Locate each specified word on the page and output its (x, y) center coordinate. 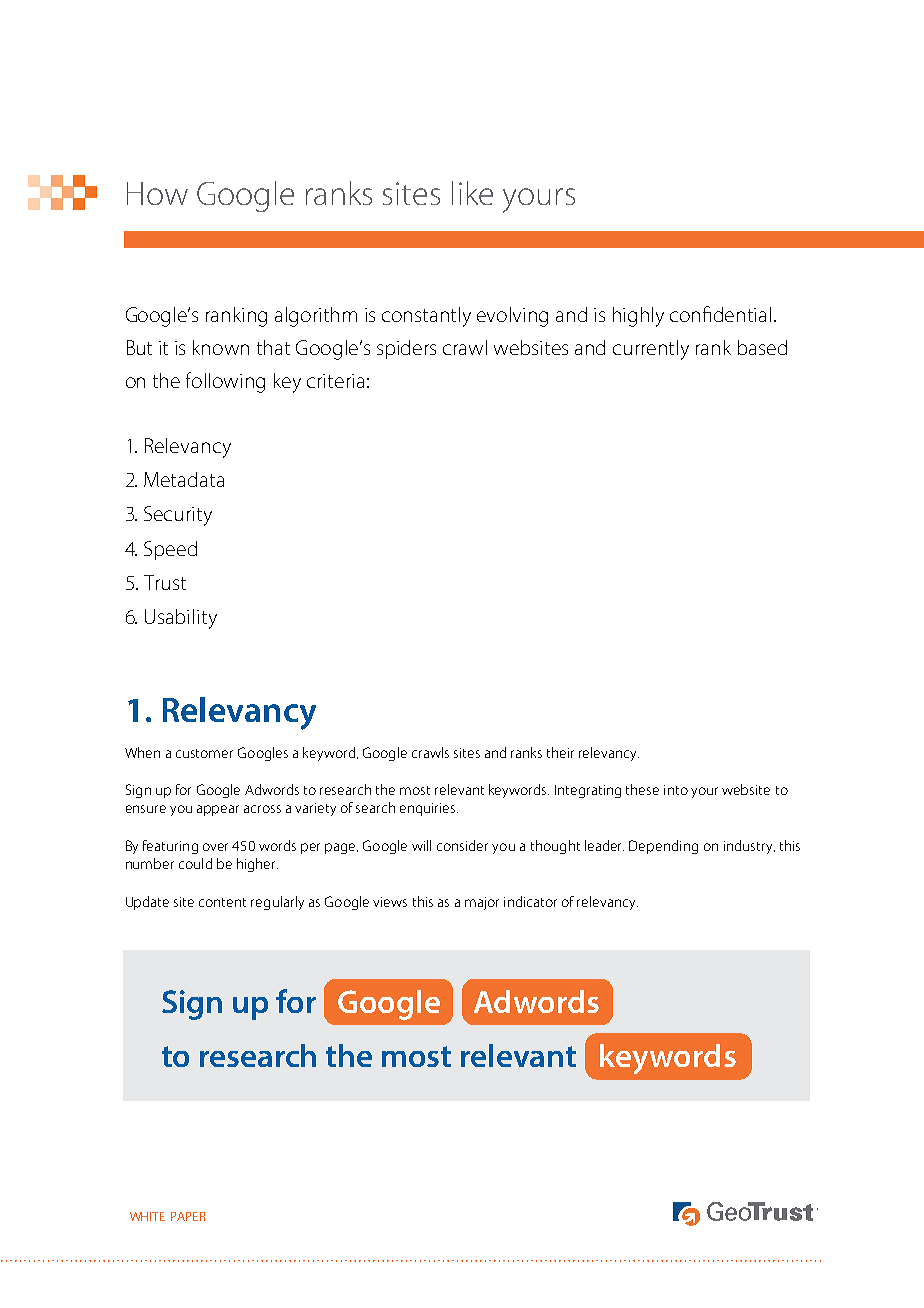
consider (462, 845)
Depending (663, 847)
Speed (170, 550)
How (157, 193)
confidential (720, 314)
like (472, 193)
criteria (335, 381)
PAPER (188, 1216)
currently (651, 350)
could (195, 863)
